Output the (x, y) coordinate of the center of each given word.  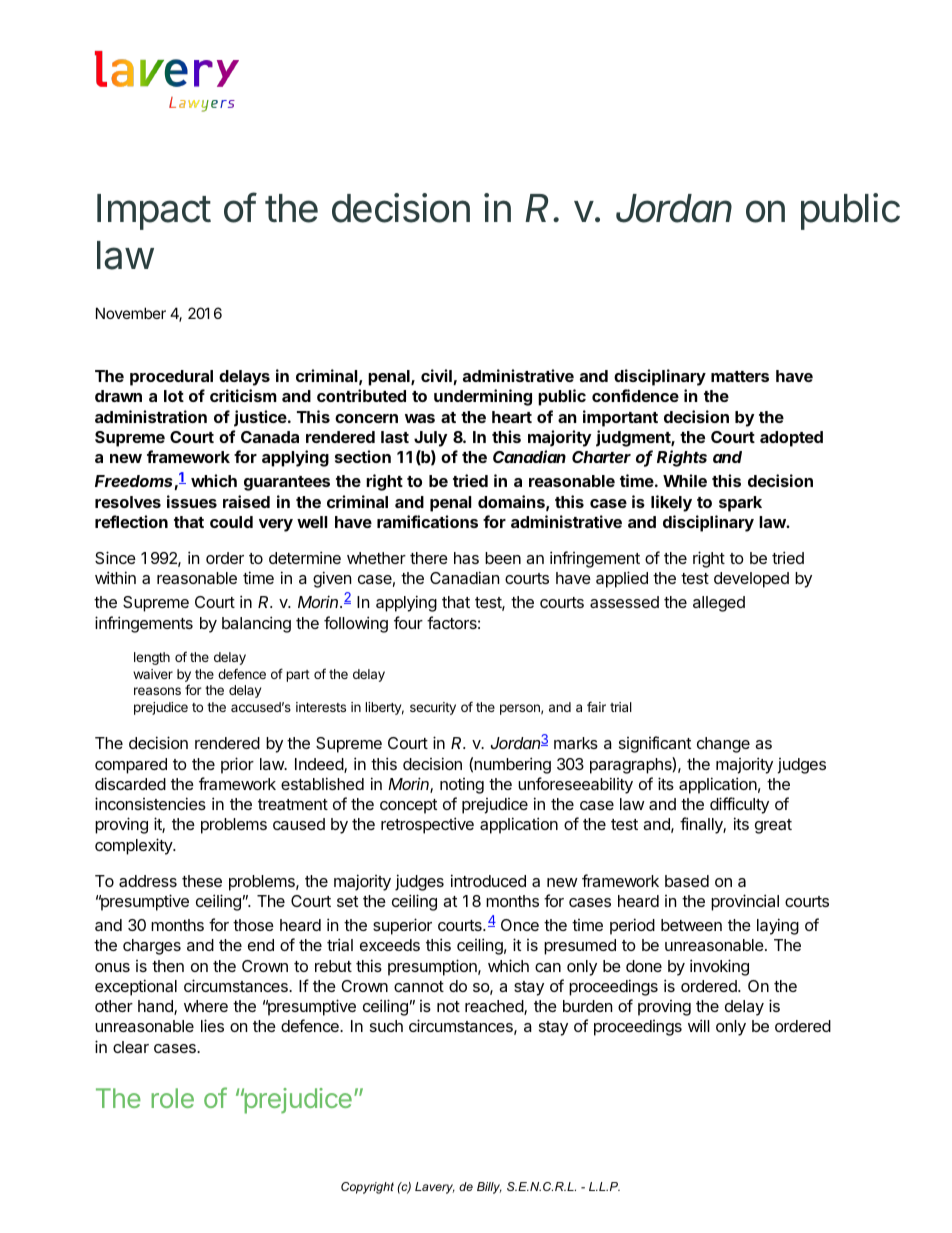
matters (740, 376)
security (433, 708)
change (723, 745)
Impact (154, 212)
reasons (157, 691)
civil (436, 375)
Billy (489, 1188)
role (172, 1098)
